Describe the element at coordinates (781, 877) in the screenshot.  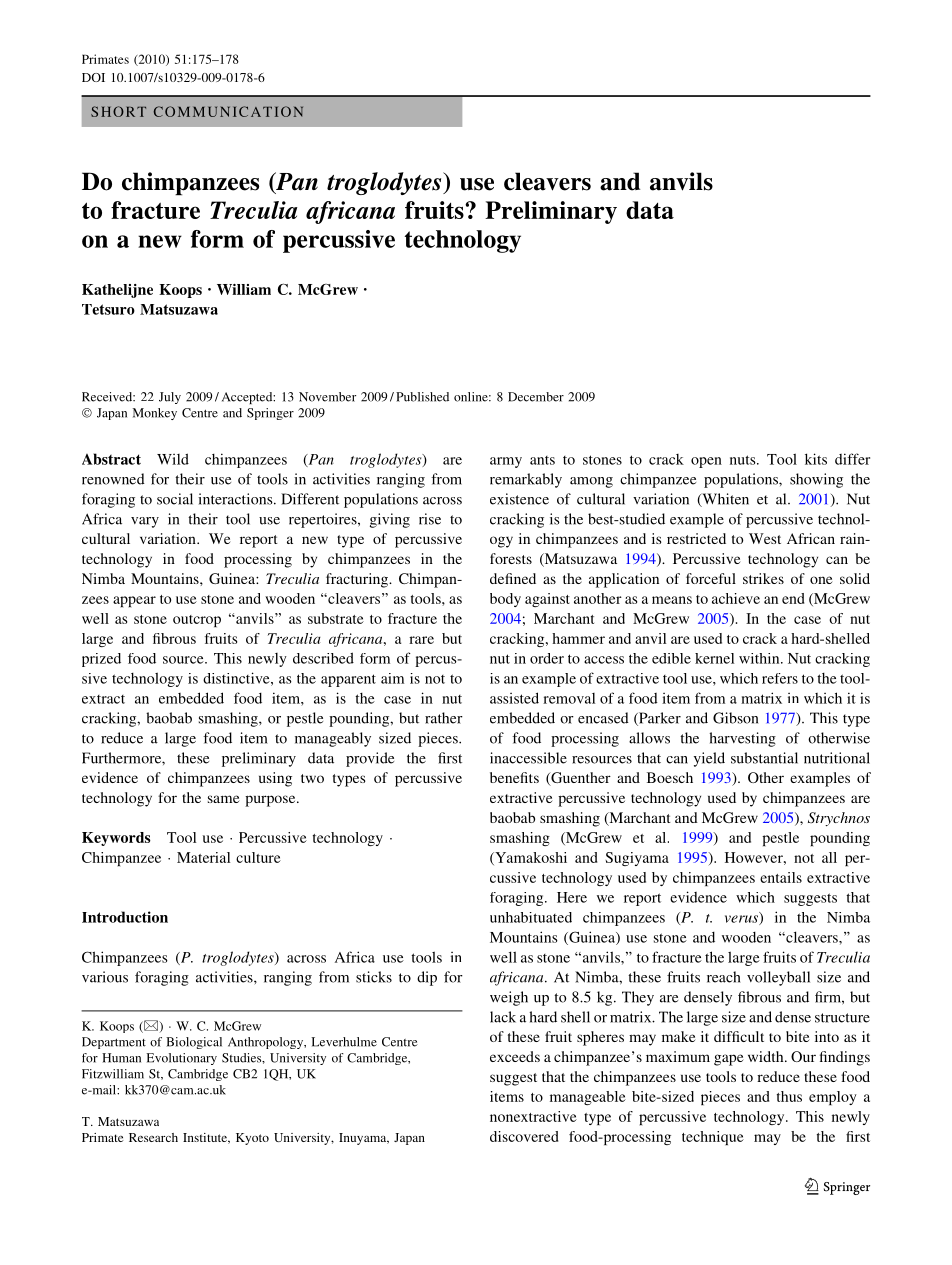
I see `entails` at that location.
